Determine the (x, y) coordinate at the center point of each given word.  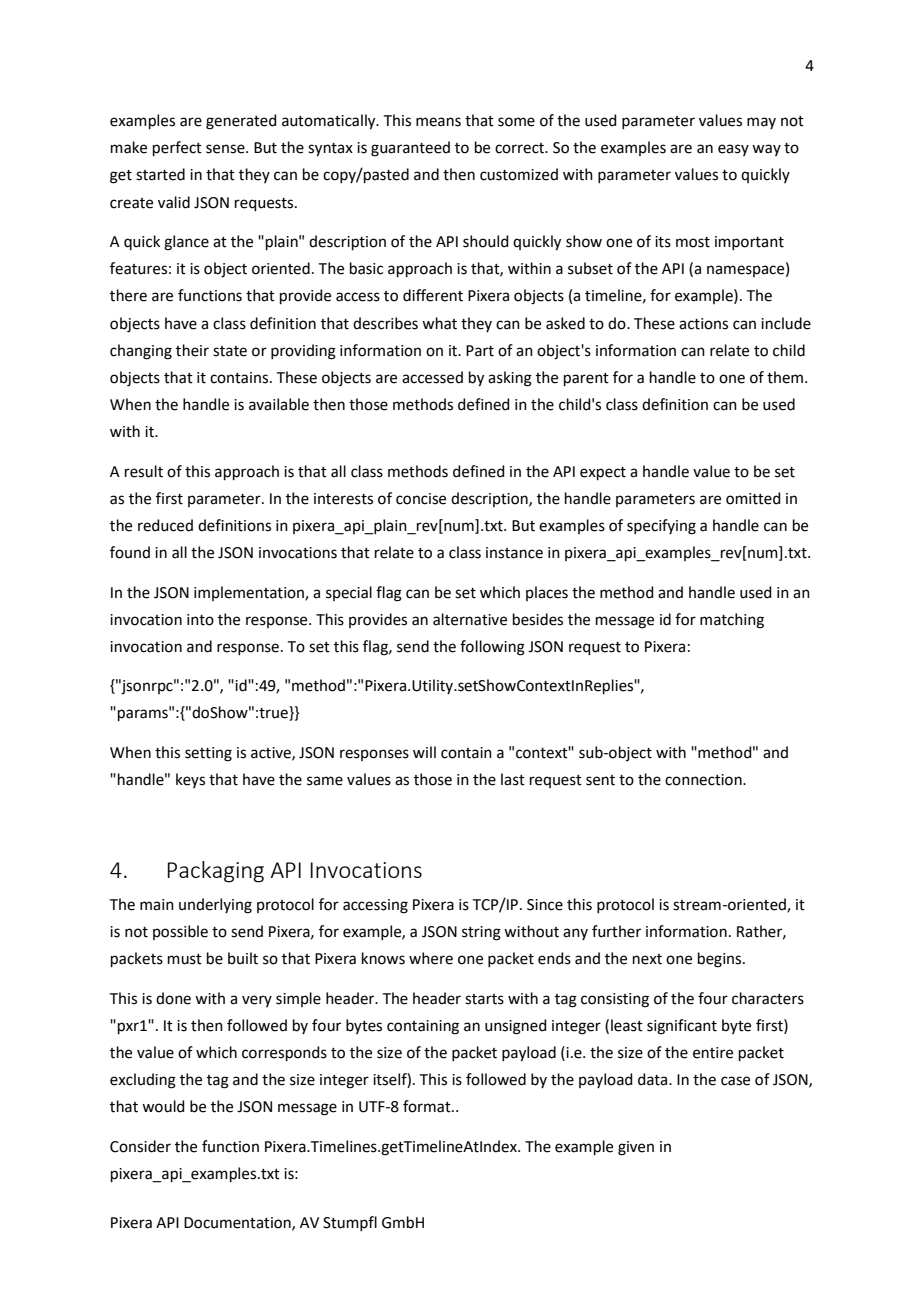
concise (421, 499)
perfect (177, 148)
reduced (165, 525)
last (513, 779)
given (636, 1148)
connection (704, 780)
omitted (753, 498)
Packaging (216, 872)
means (438, 122)
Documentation (238, 1223)
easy (733, 150)
